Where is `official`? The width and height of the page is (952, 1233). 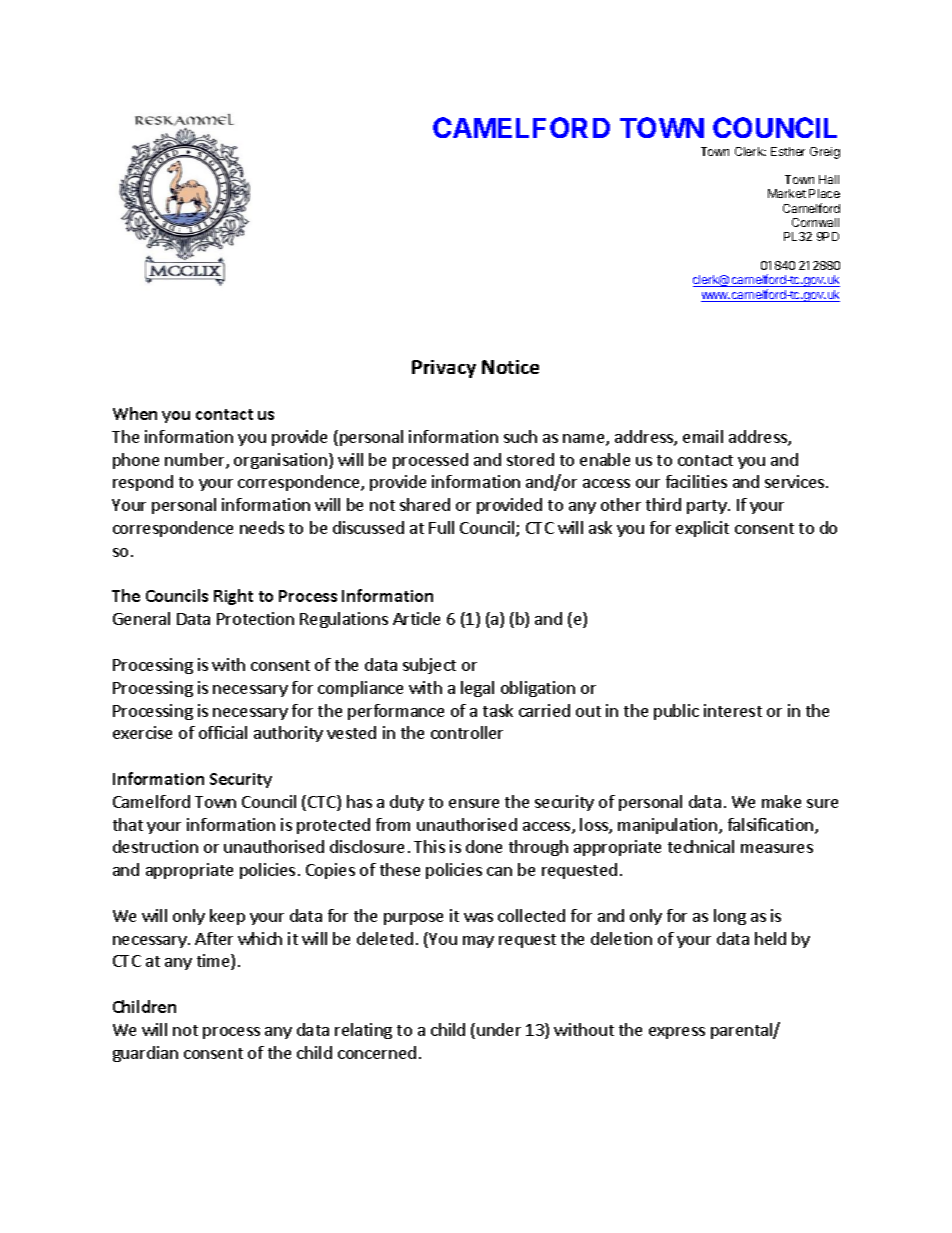
official is located at coordinates (223, 732).
